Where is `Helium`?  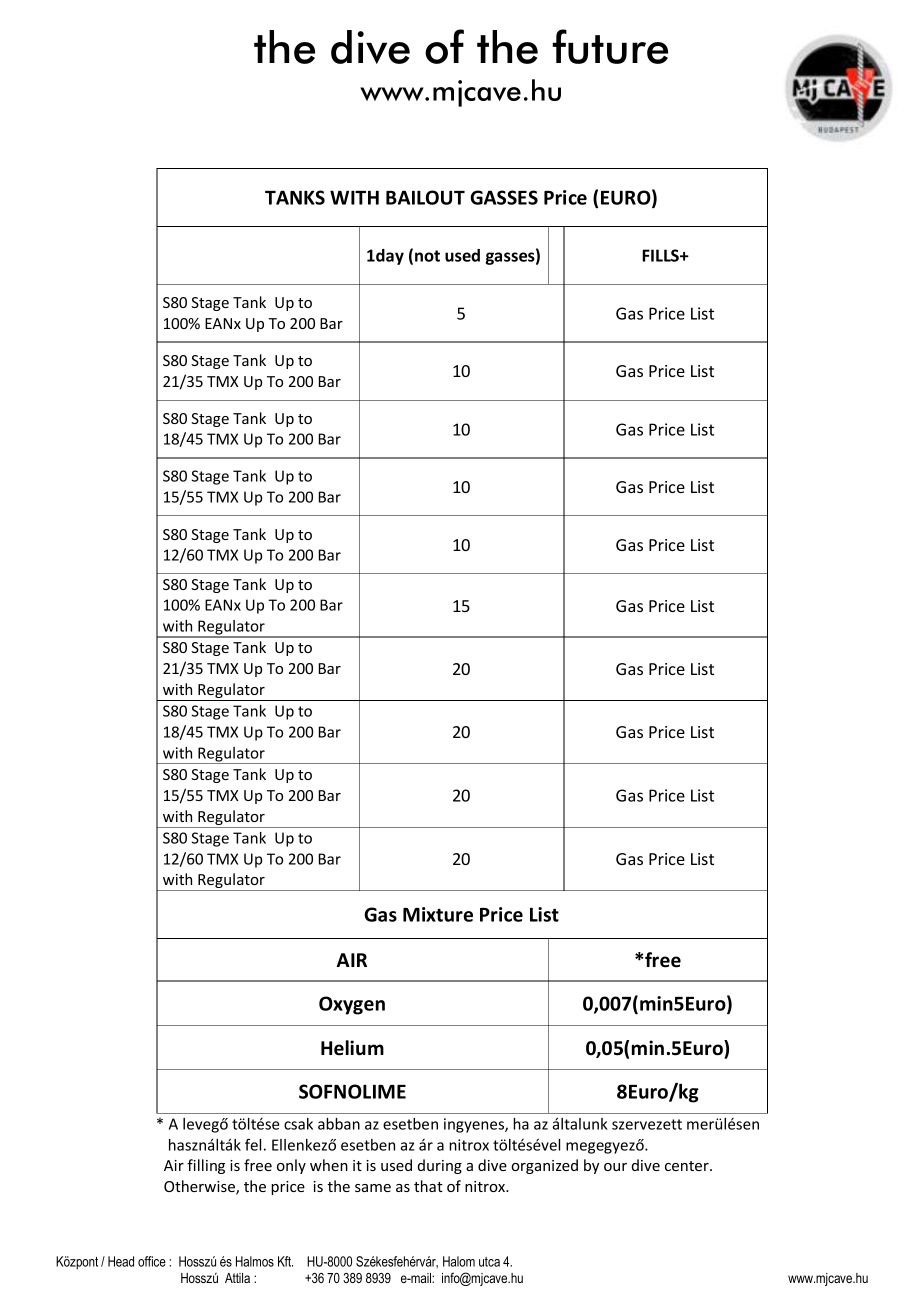 Helium is located at coordinates (352, 1048).
